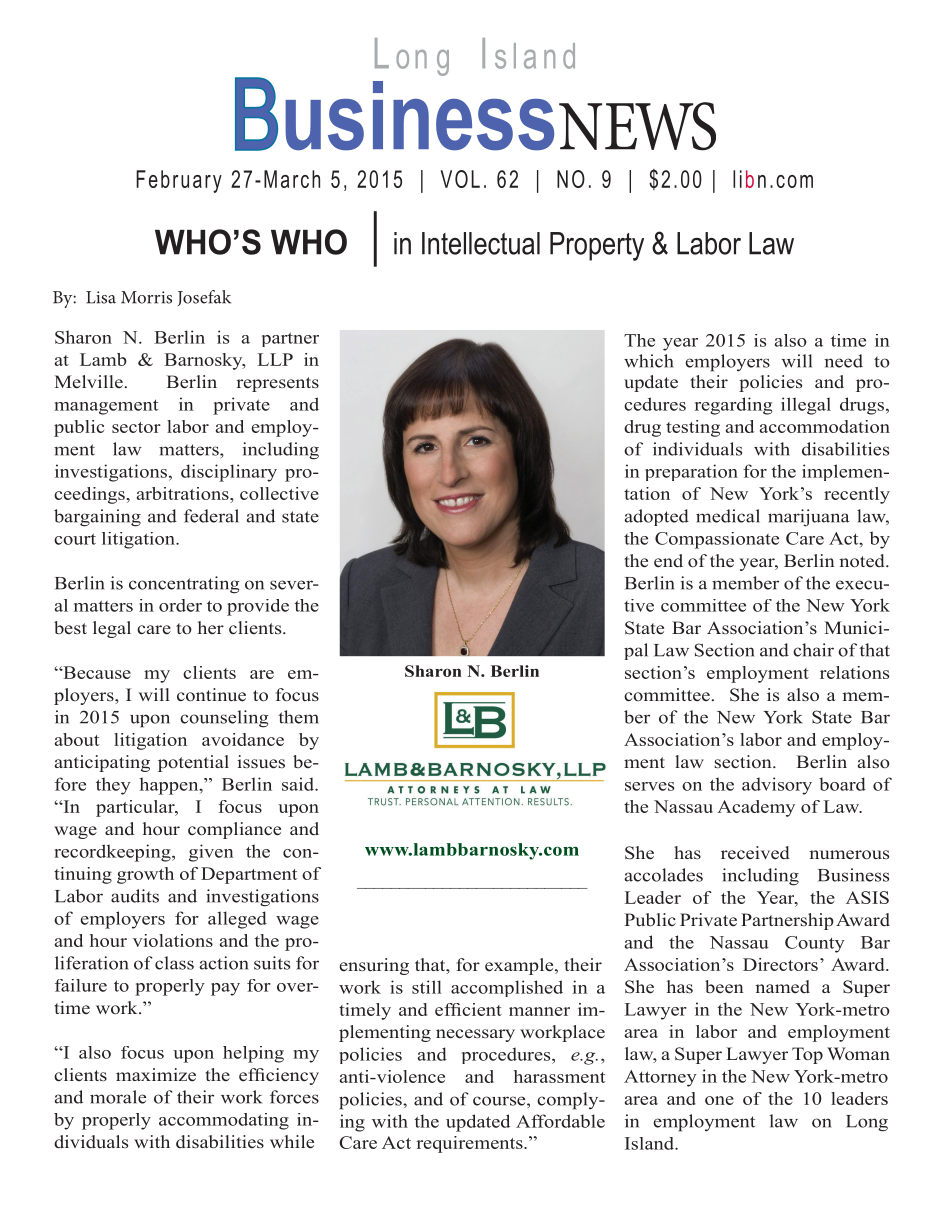 The height and width of the document is (1232, 952). Describe the element at coordinates (179, 181) in the document. I see `February` at that location.
